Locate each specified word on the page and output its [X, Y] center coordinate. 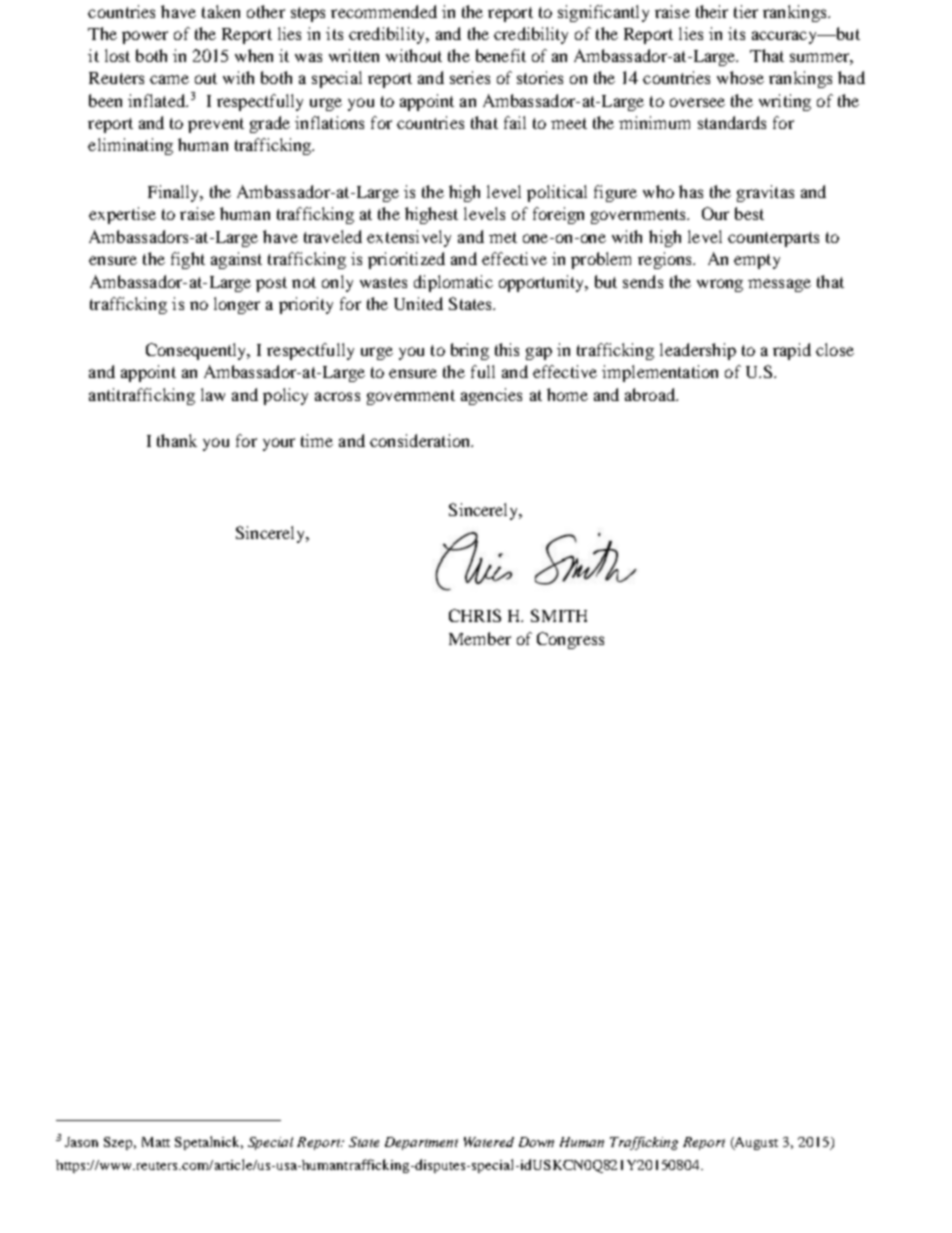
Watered [489, 1142]
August [755, 1143]
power [145, 37]
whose [740, 77]
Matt [156, 1142]
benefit [501, 55]
